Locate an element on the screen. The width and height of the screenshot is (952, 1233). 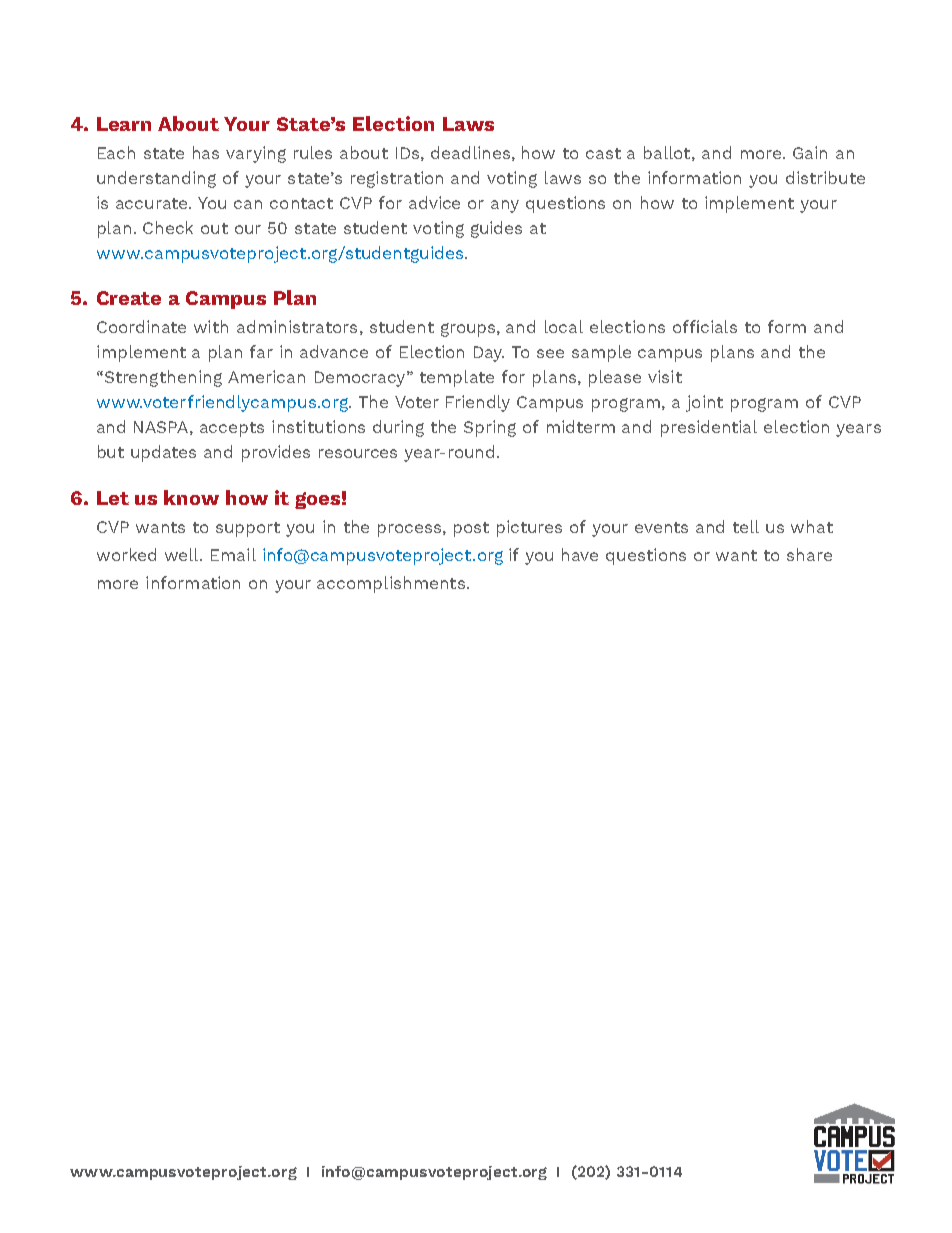
Gain is located at coordinates (810, 152).
